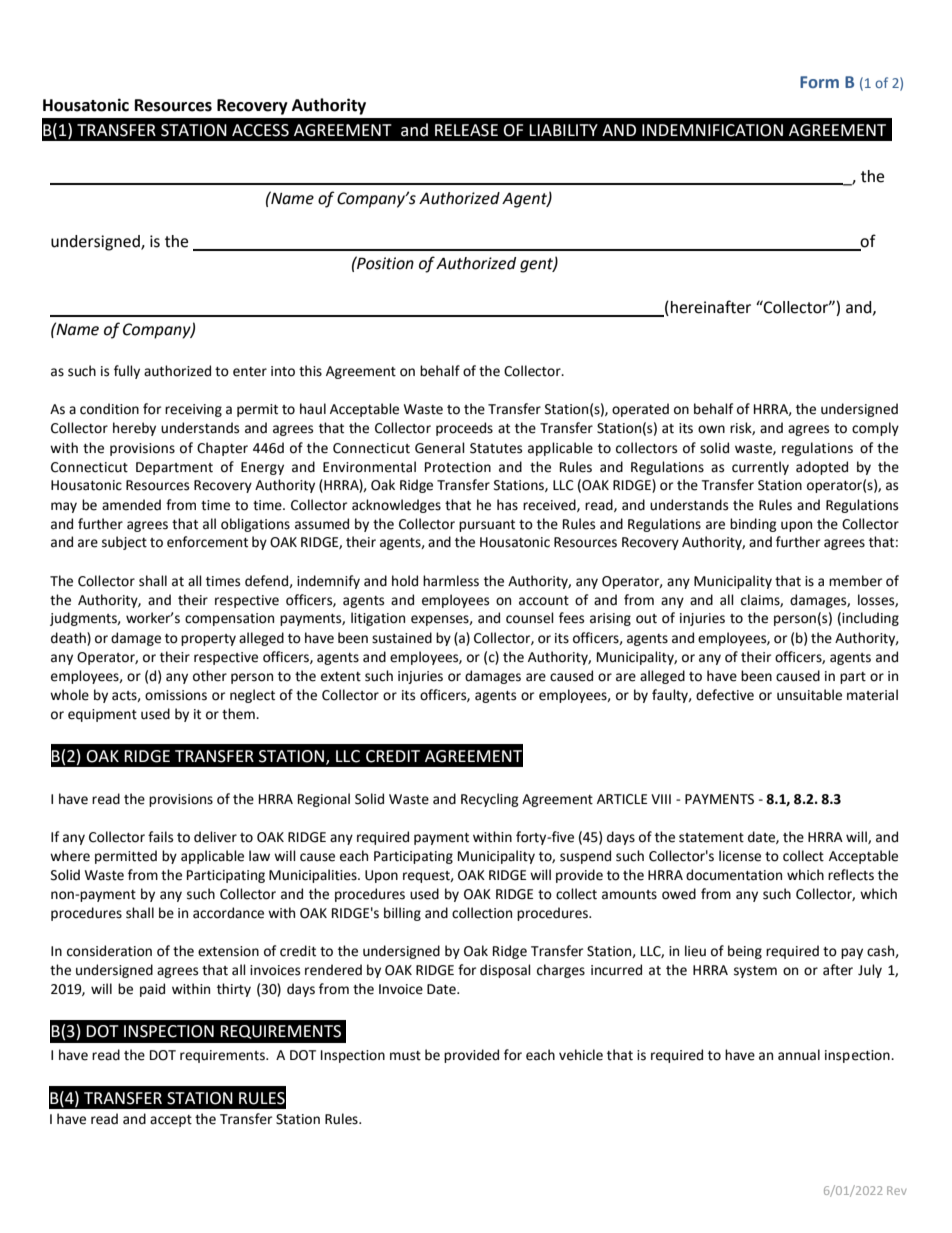 The height and width of the screenshot is (1233, 952). Describe the element at coordinates (160, 837) in the screenshot. I see `fails` at that location.
